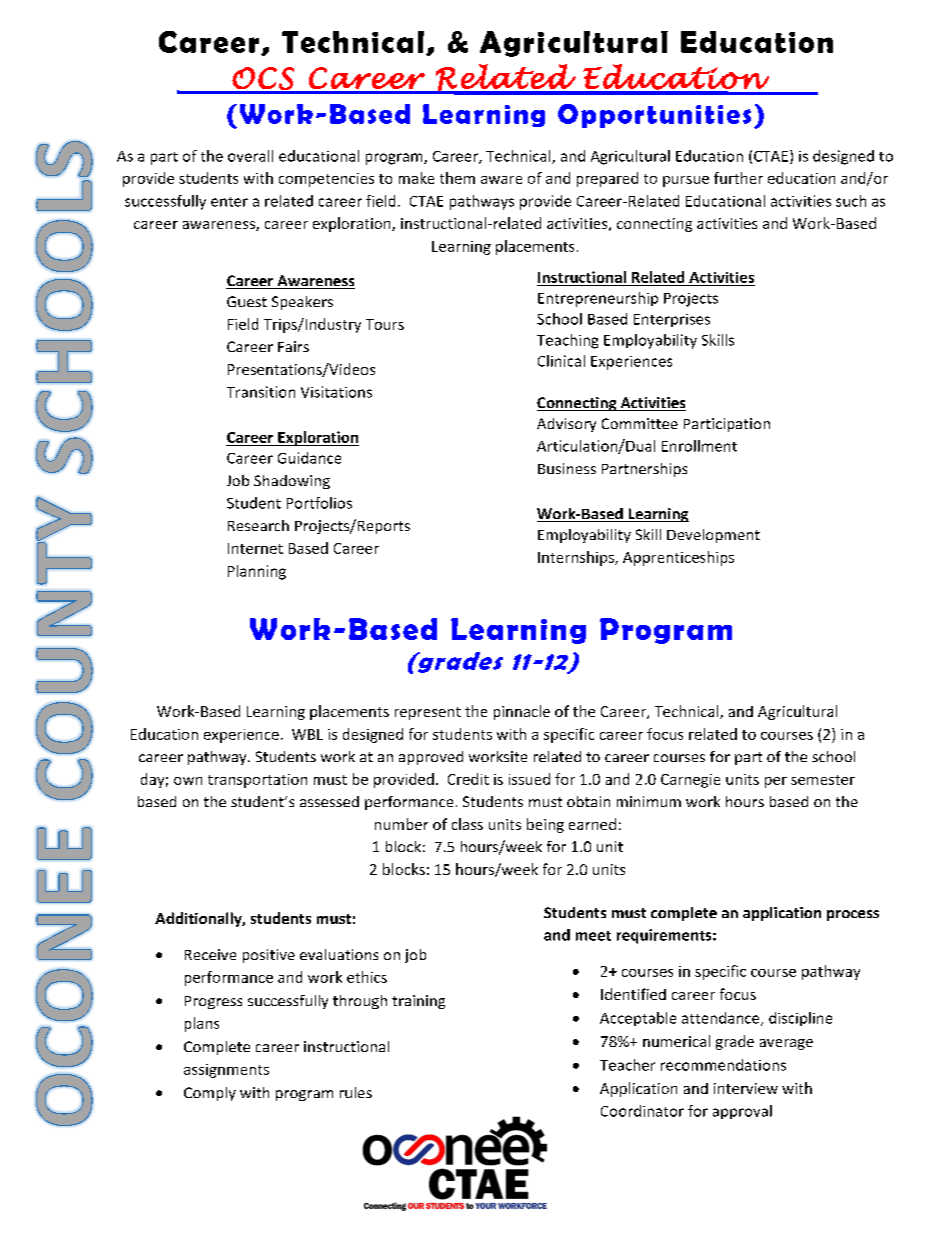 This image has height=1233, width=952. Describe the element at coordinates (627, 1065) in the image. I see `Teacher` at that location.
